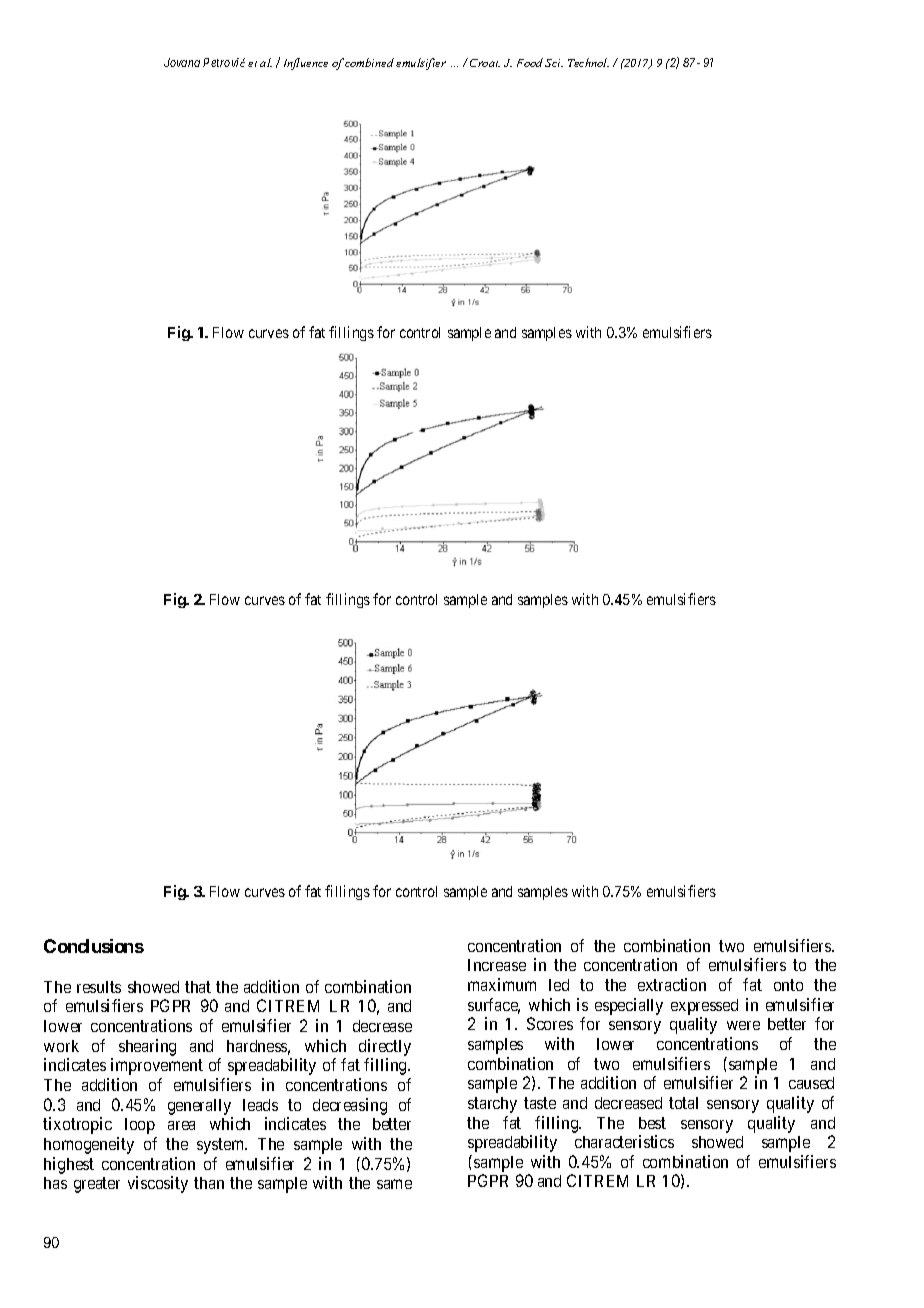 This screenshot has width=924, height=1308. I want to click on total, so click(683, 1103).
